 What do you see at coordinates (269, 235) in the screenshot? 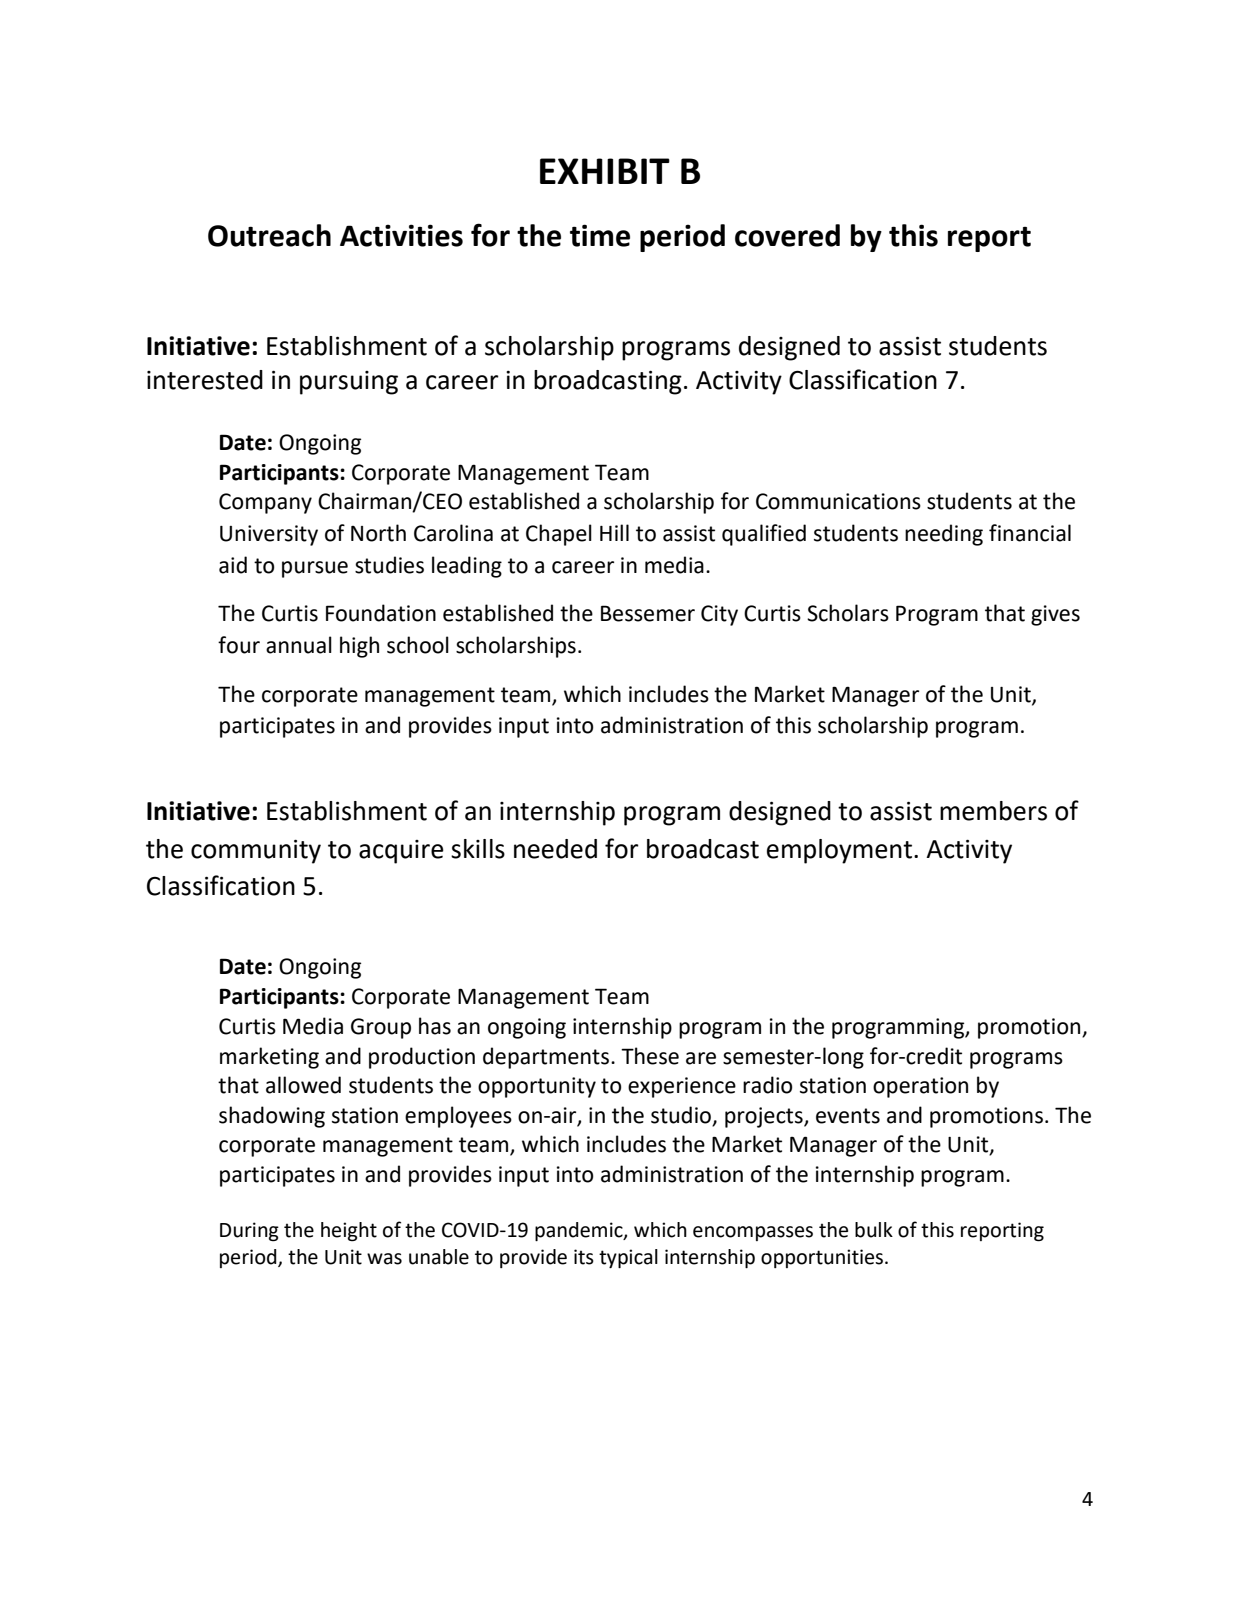
I see `Outreach` at bounding box center [269, 235].
